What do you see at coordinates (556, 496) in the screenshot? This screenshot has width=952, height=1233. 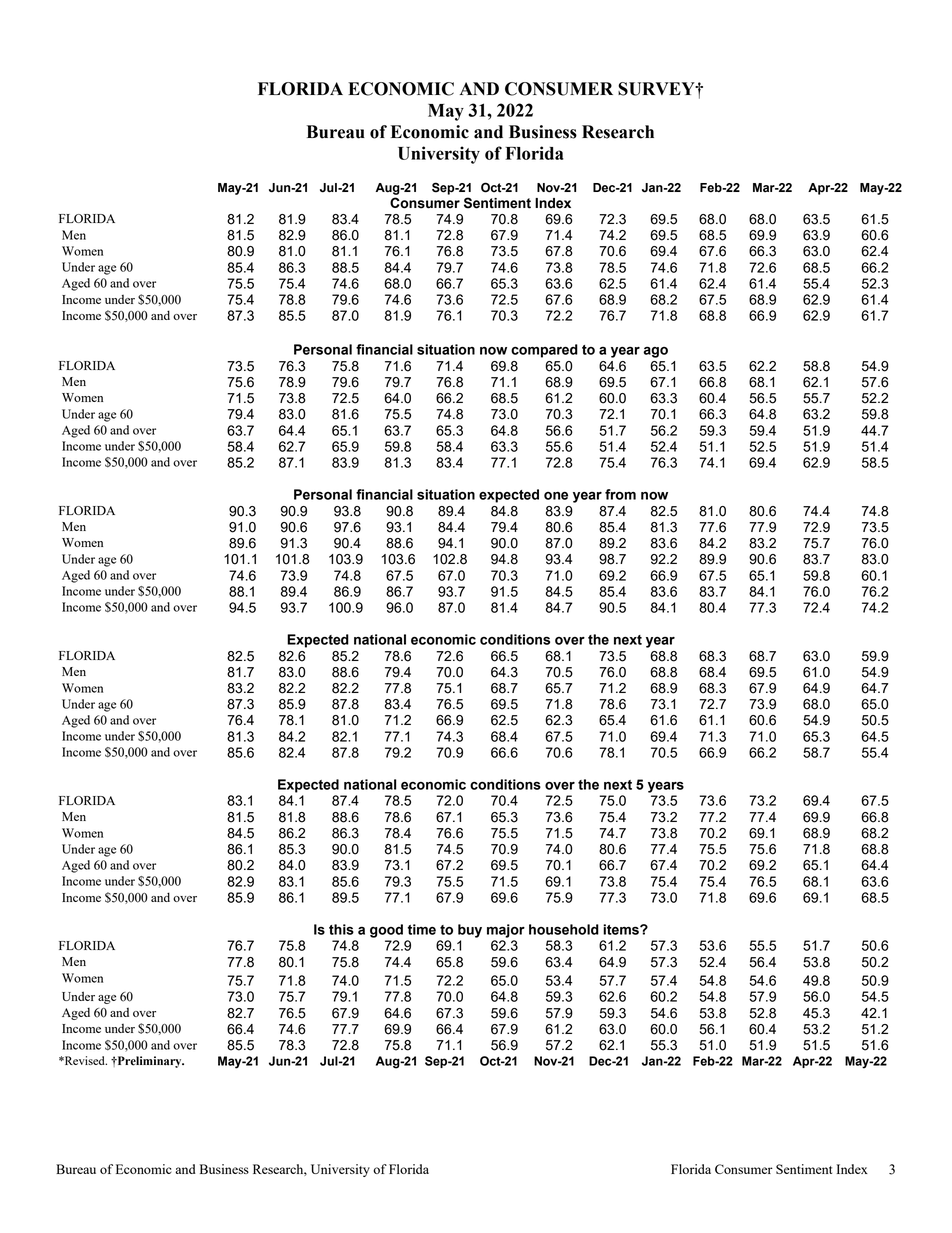 I see `one` at bounding box center [556, 496].
